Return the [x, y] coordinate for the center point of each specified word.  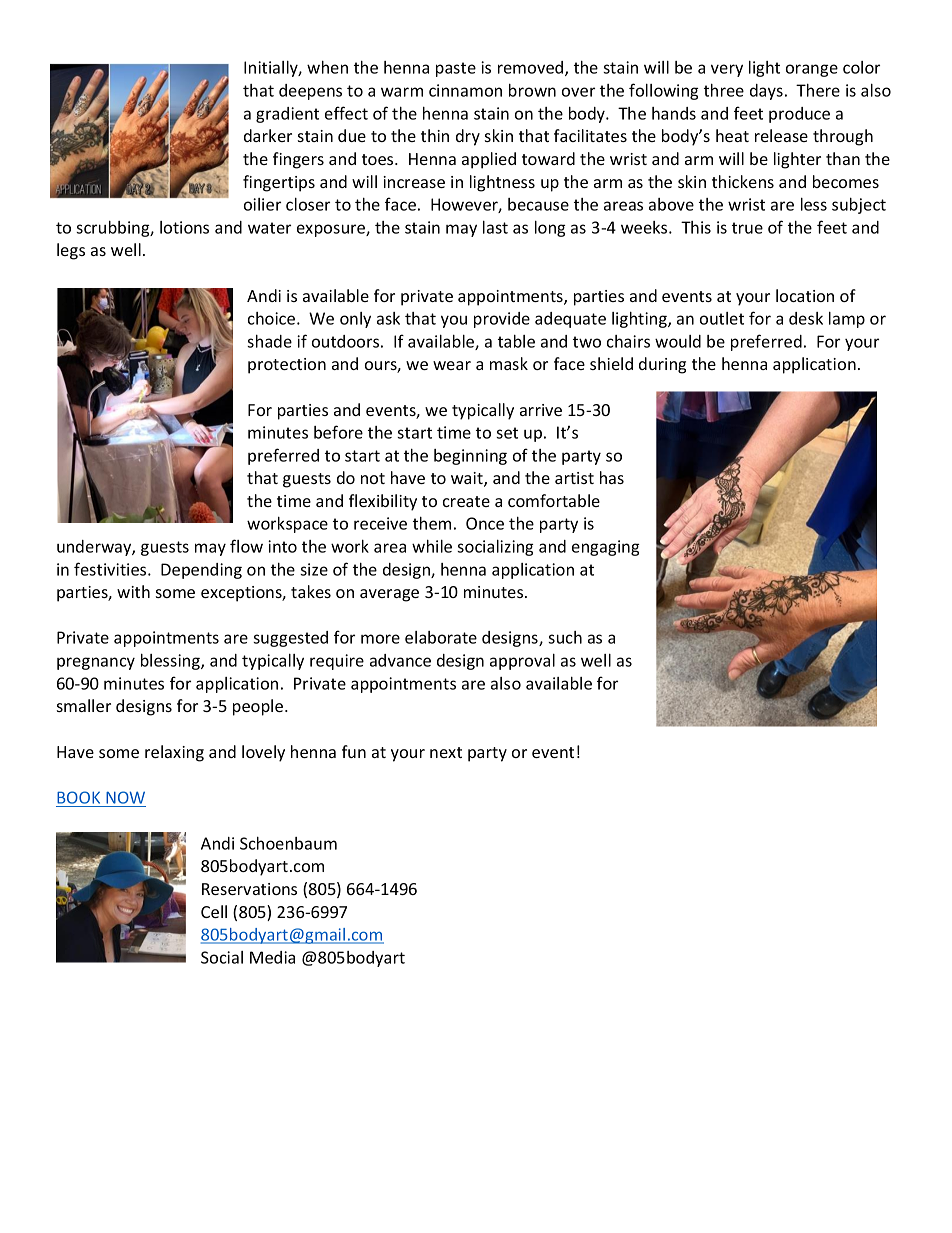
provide [502, 320]
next [446, 752]
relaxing [174, 753]
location [805, 295]
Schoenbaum [288, 843]
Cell [214, 911]
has [612, 477]
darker [268, 135]
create [466, 501]
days [766, 92]
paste [456, 69]
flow [246, 546]
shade [269, 341]
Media [272, 957]
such [565, 637]
